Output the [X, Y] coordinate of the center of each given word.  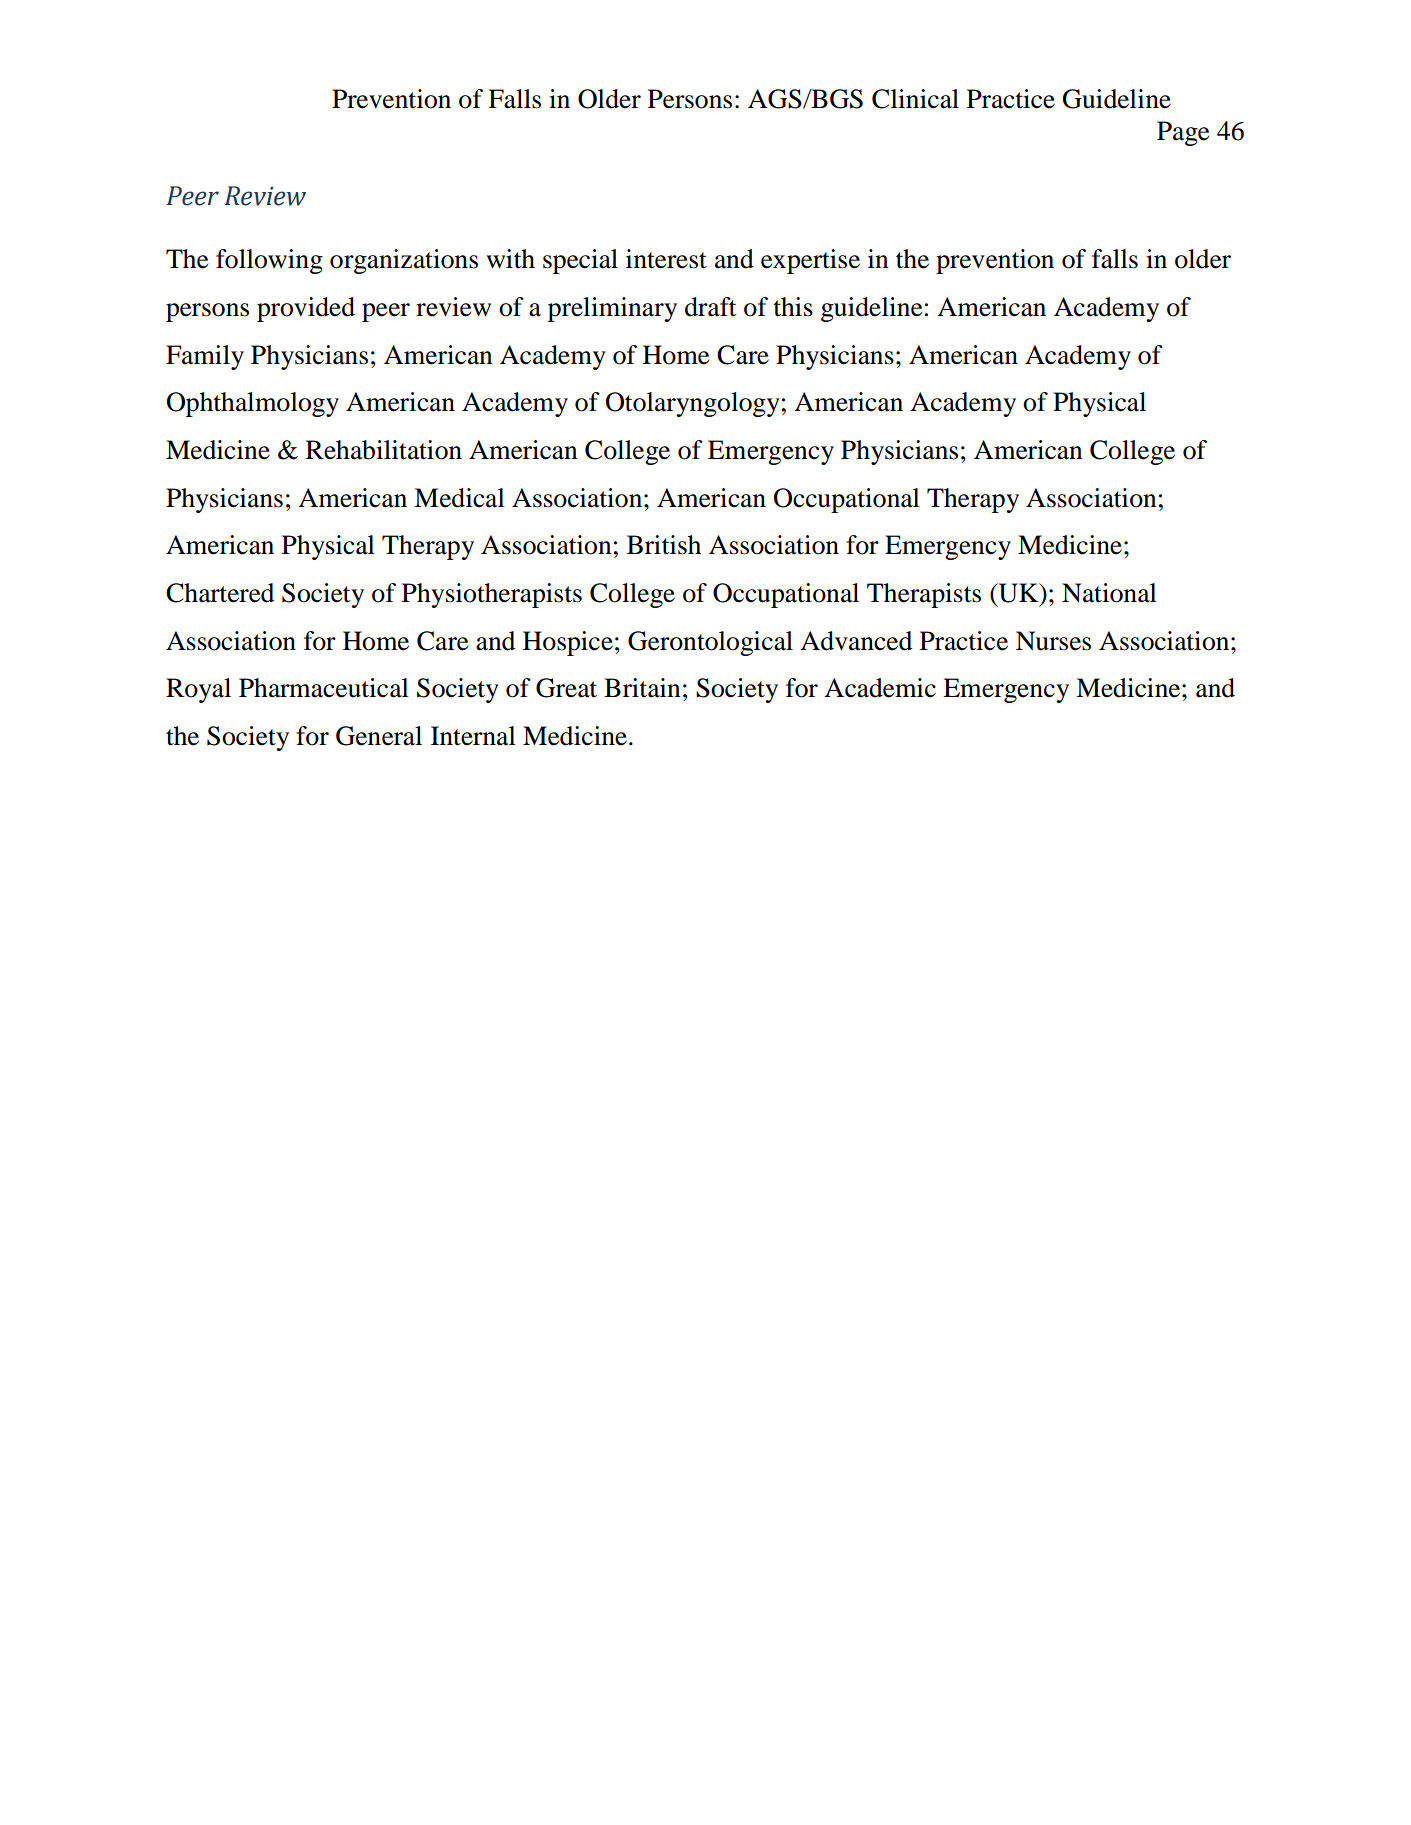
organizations [404, 261]
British [664, 545]
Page [1183, 133]
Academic [880, 688]
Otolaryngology [693, 404]
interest [666, 259]
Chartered [220, 593]
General [379, 736]
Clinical [915, 99]
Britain [642, 688]
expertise [810, 261]
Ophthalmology [253, 404]
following [269, 261]
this [793, 307]
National [1109, 593]
